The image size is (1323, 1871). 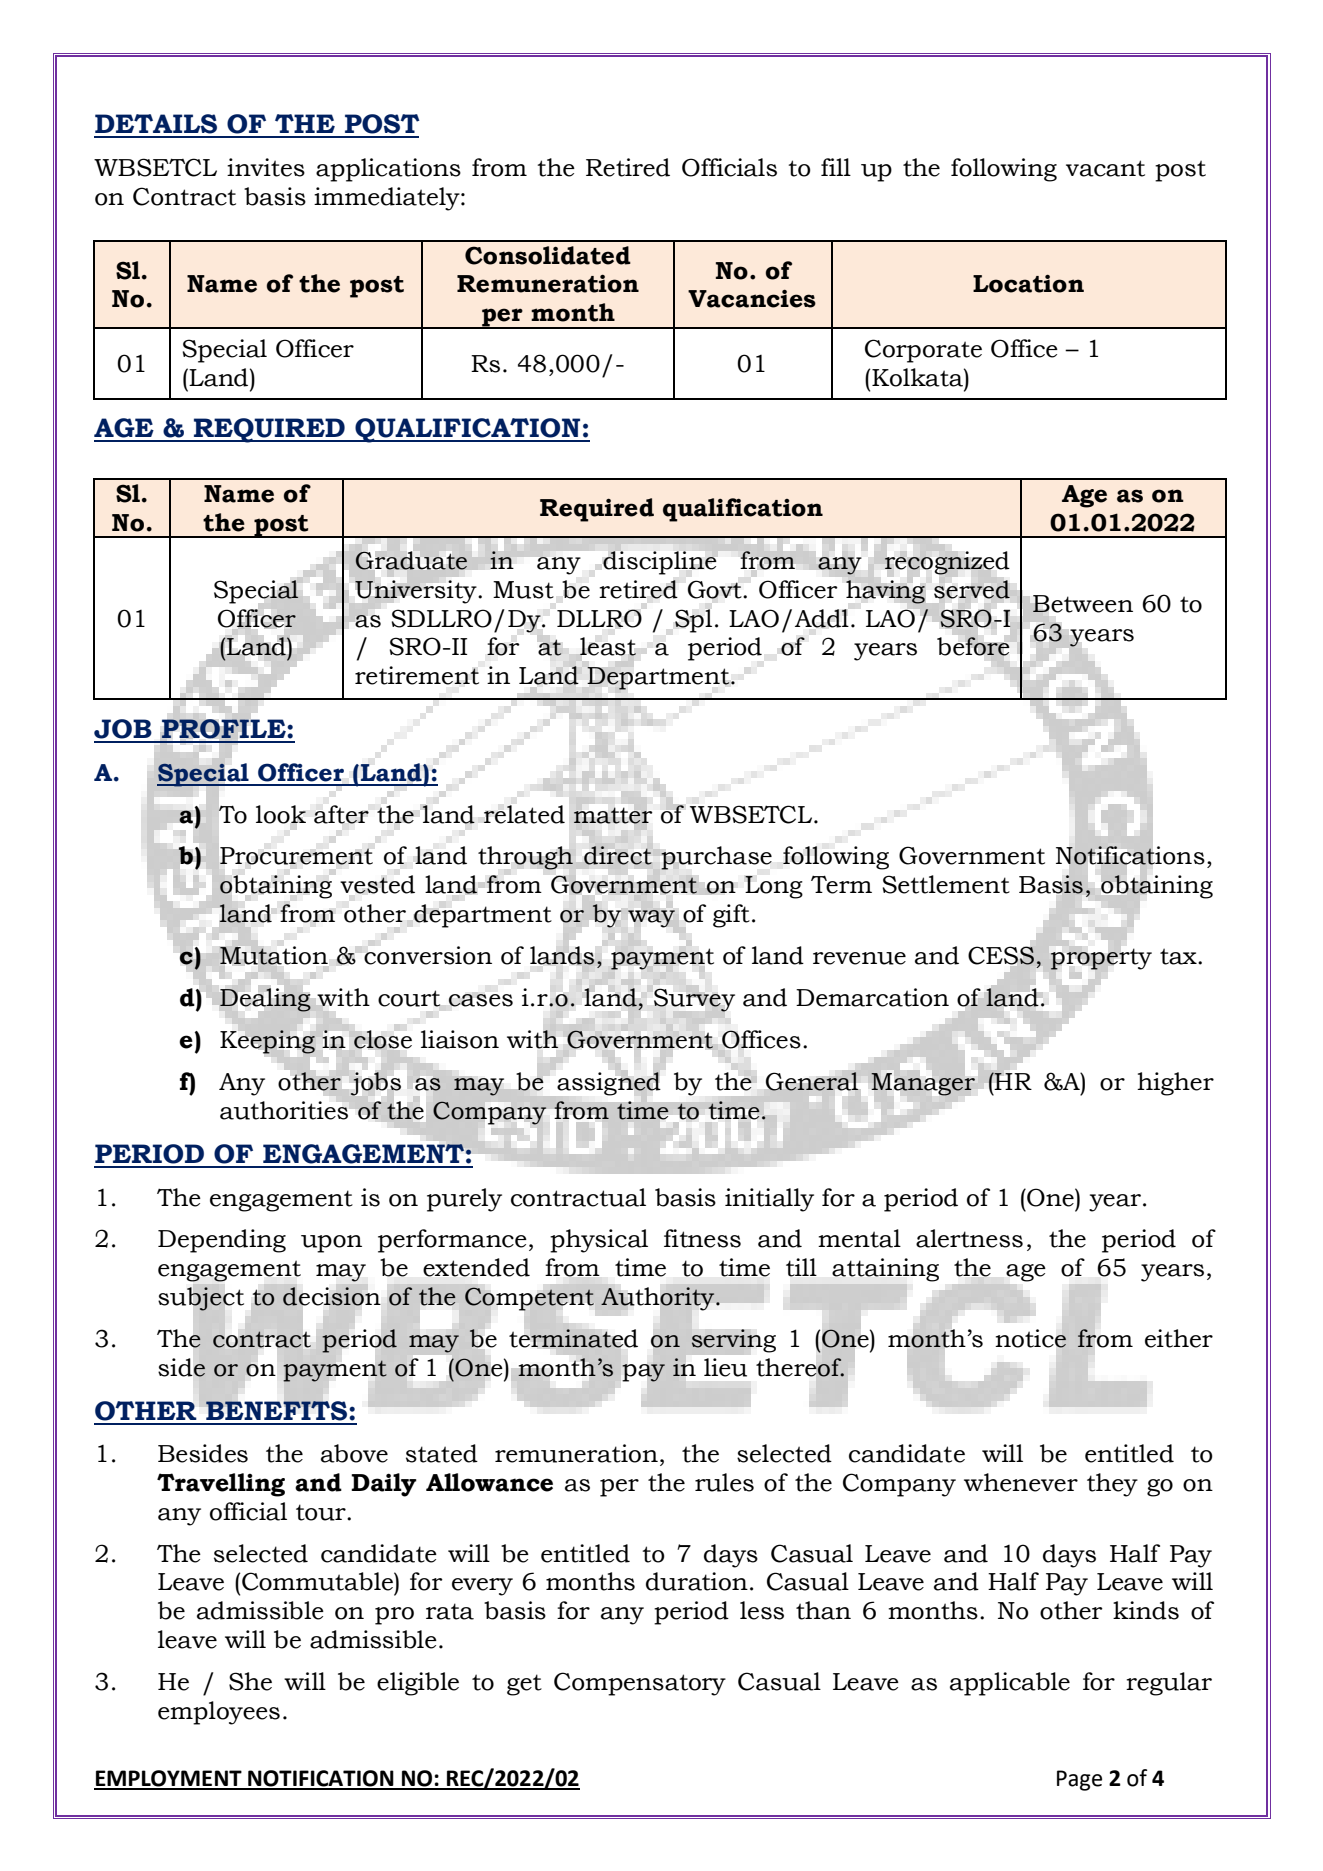 I want to click on Mutation, so click(x=274, y=955).
